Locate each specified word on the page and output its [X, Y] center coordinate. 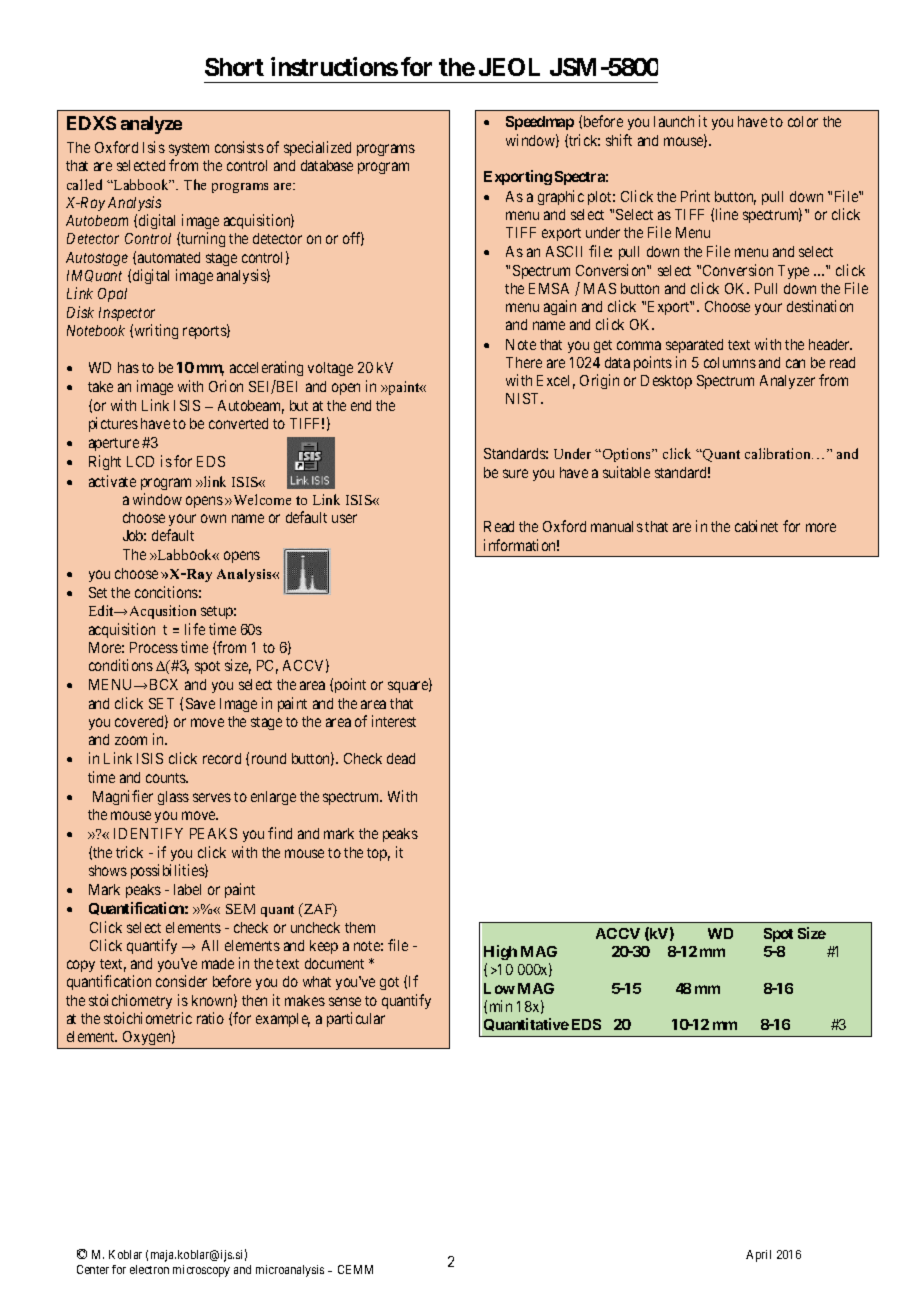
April [758, 1256]
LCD [140, 461]
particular [356, 1019]
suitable [626, 472]
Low [499, 988]
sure [515, 473]
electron [149, 1269]
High [500, 952]
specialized [317, 148]
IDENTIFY [148, 833]
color [803, 121]
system [189, 149]
